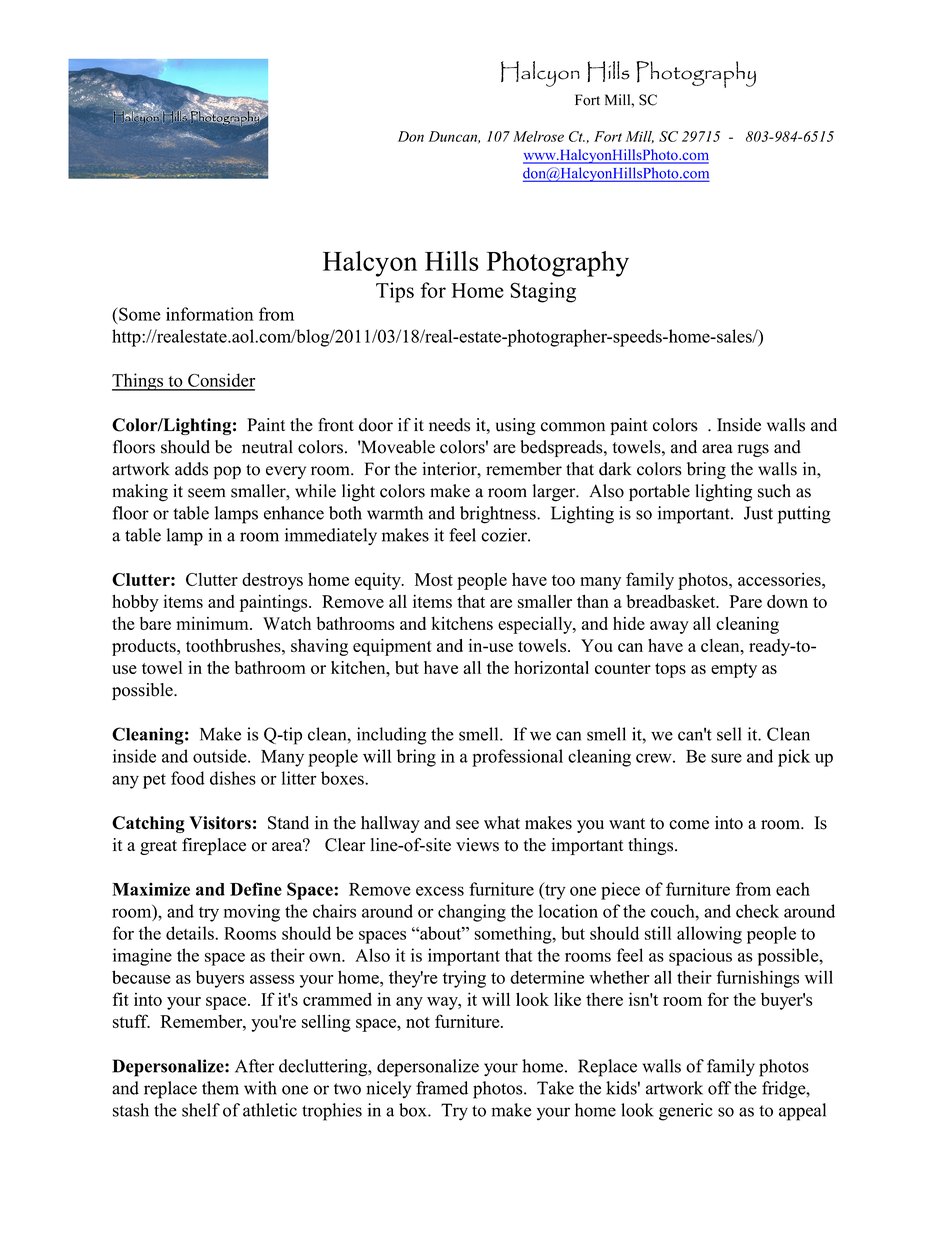 The height and width of the screenshot is (1233, 952). Describe the element at coordinates (745, 601) in the screenshot. I see `Pare` at that location.
